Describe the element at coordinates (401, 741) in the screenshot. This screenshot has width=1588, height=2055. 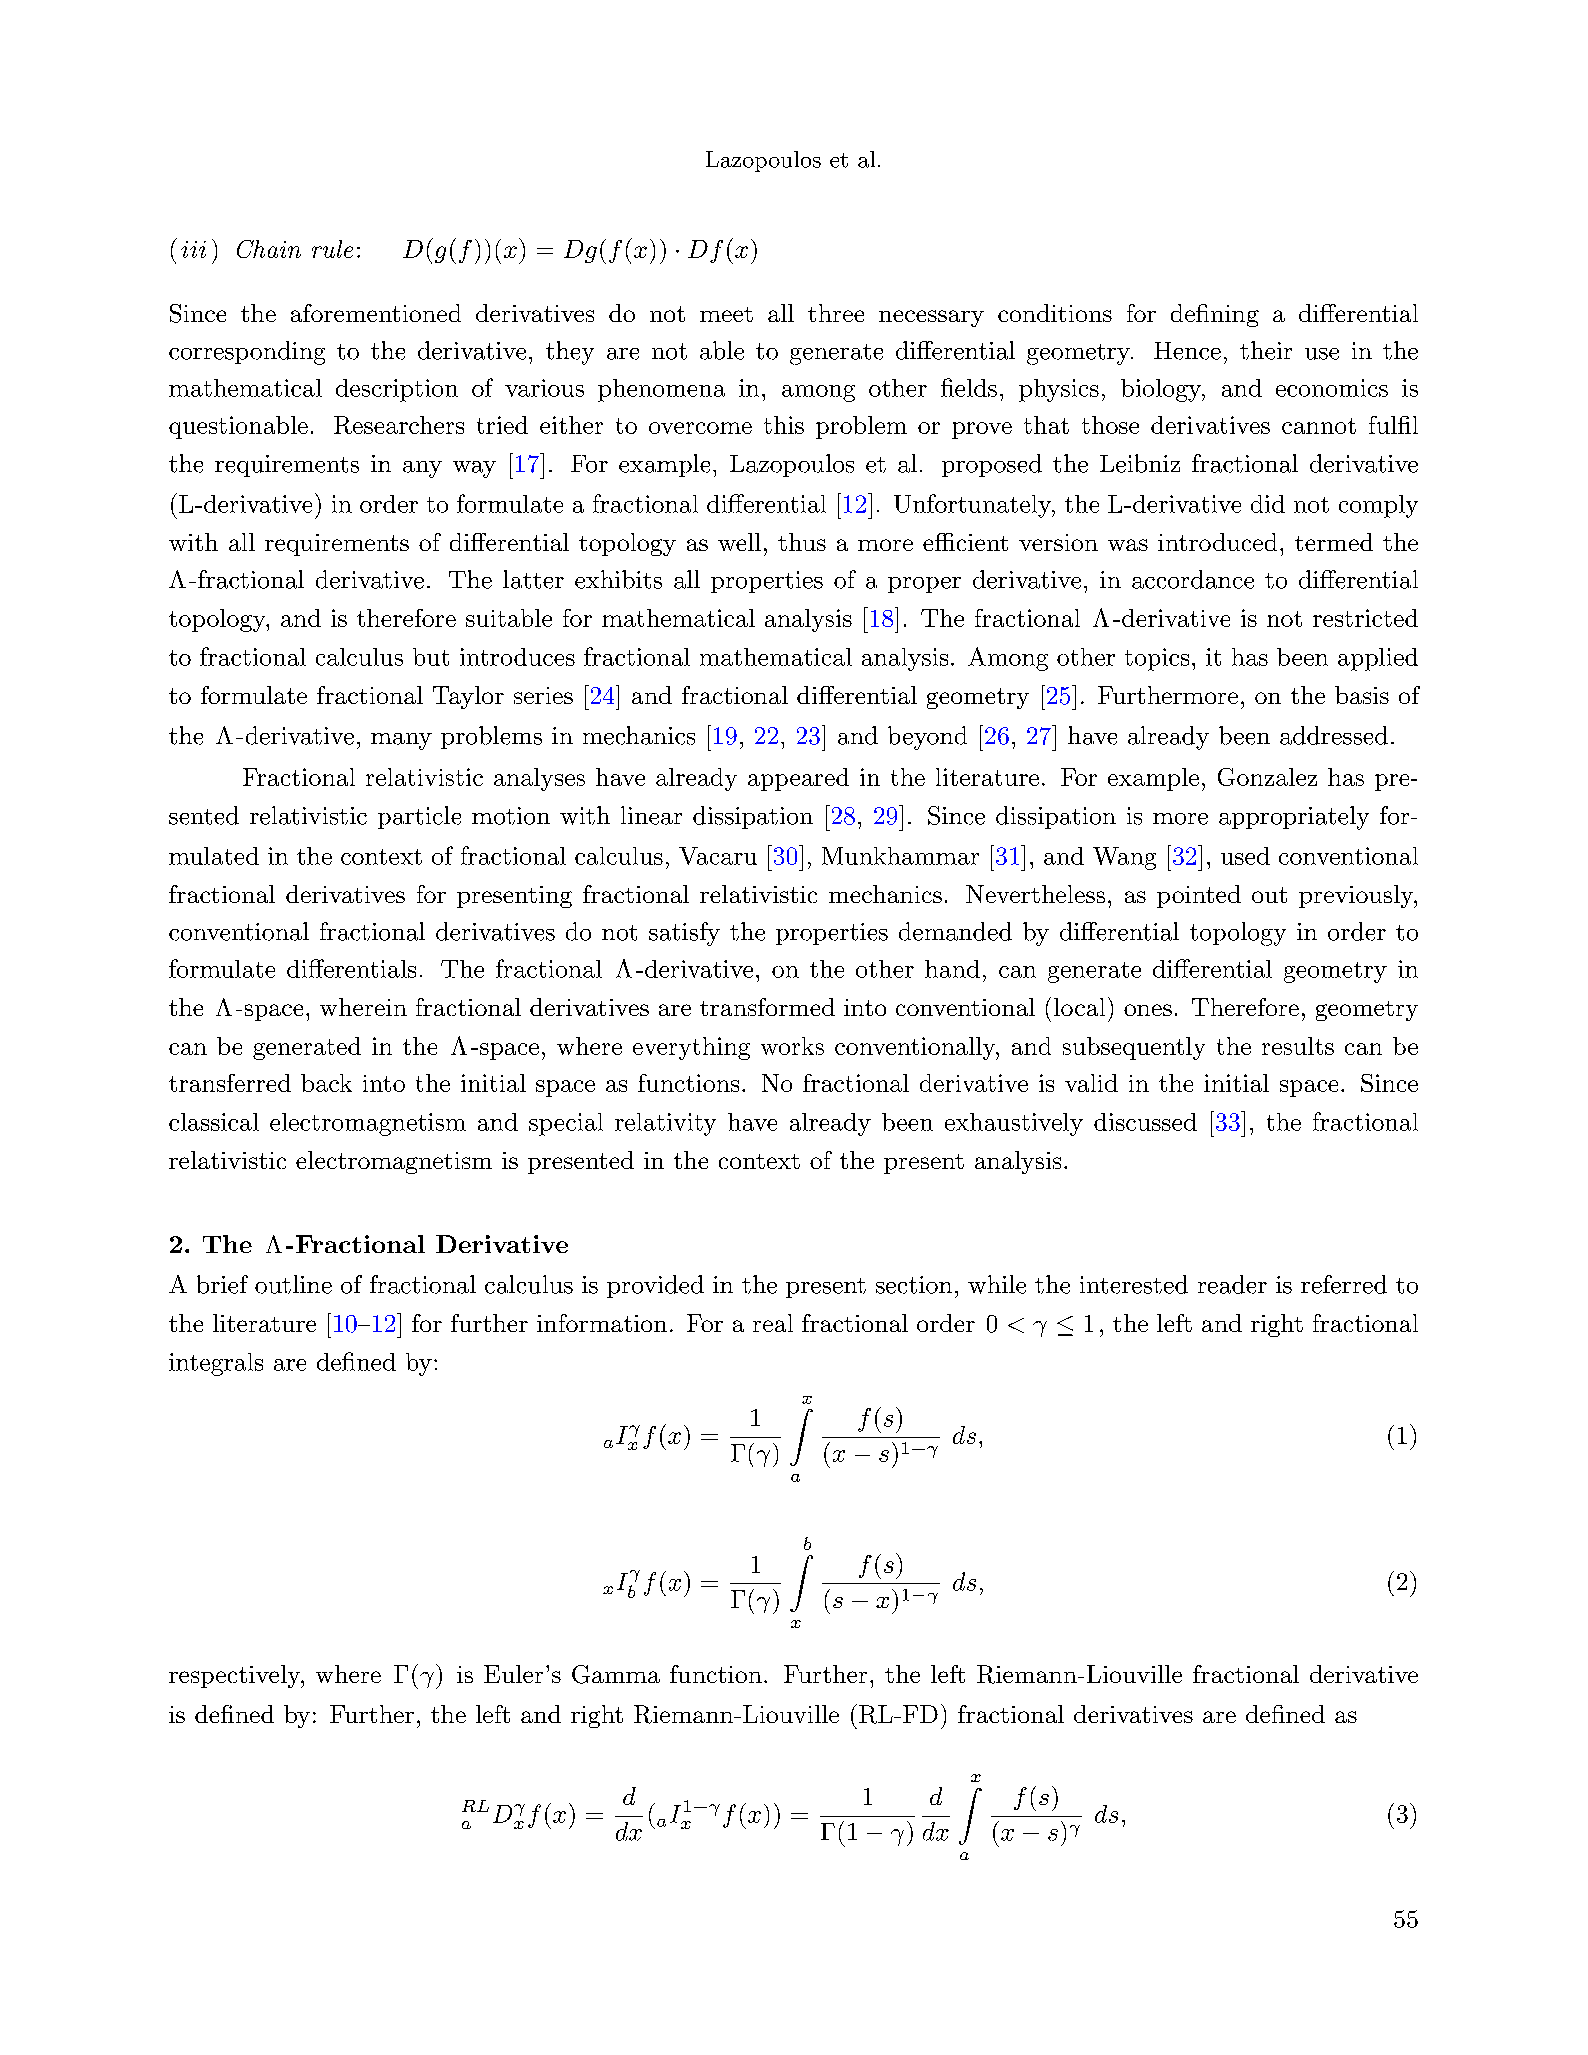
I see `many` at that location.
